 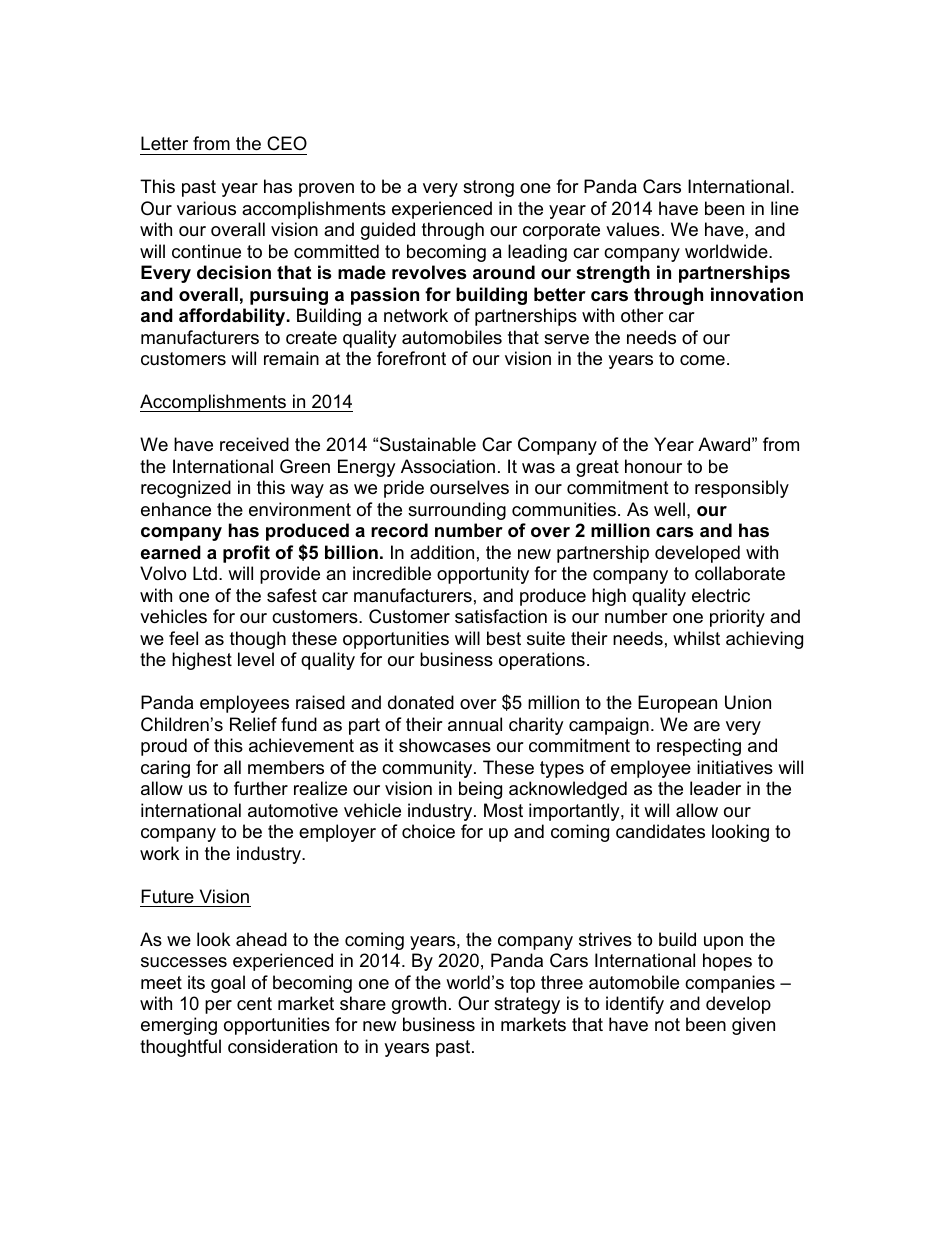 What do you see at coordinates (480, 790) in the screenshot?
I see `being` at bounding box center [480, 790].
